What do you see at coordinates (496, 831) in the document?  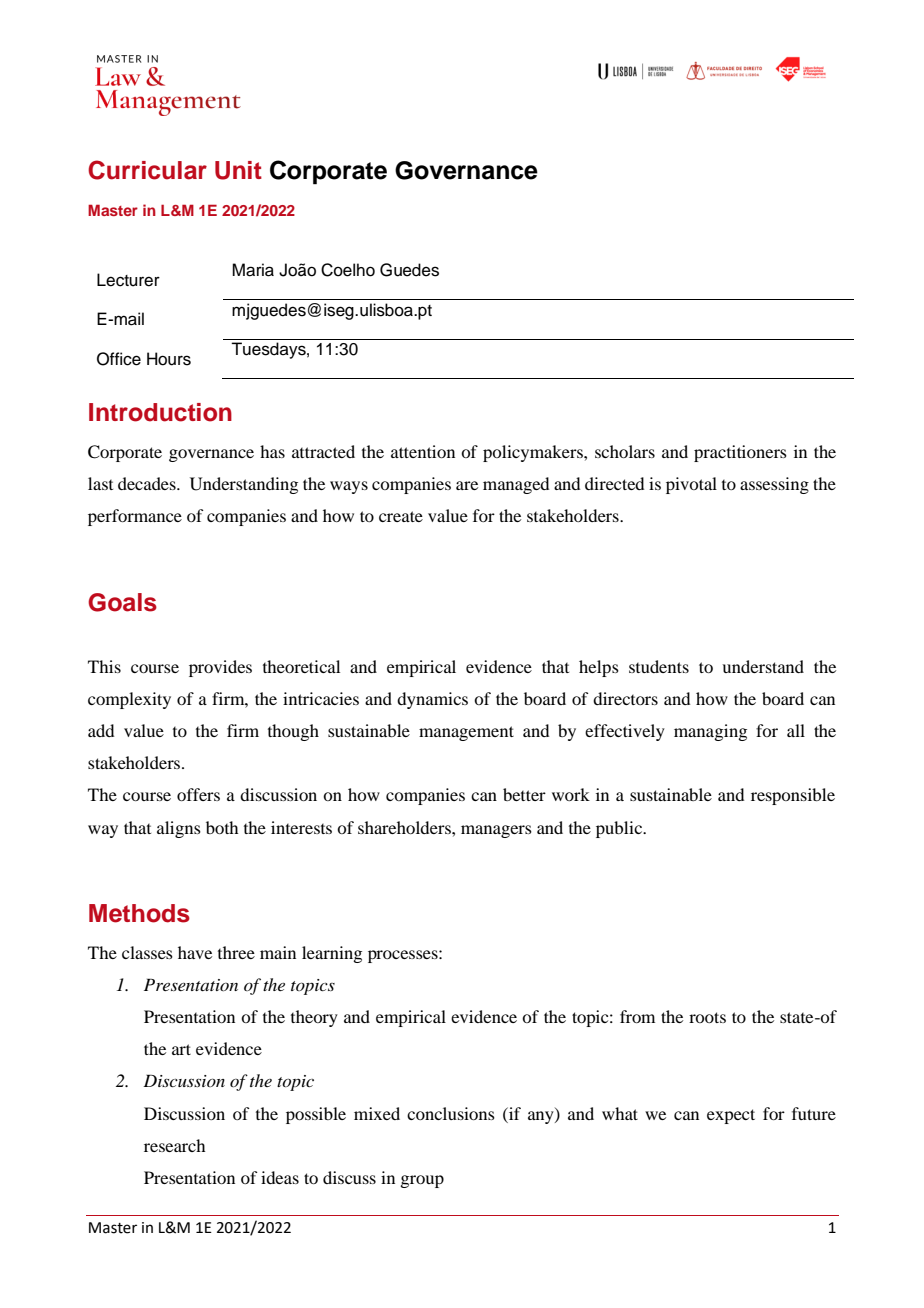 I see `managers` at bounding box center [496, 831].
